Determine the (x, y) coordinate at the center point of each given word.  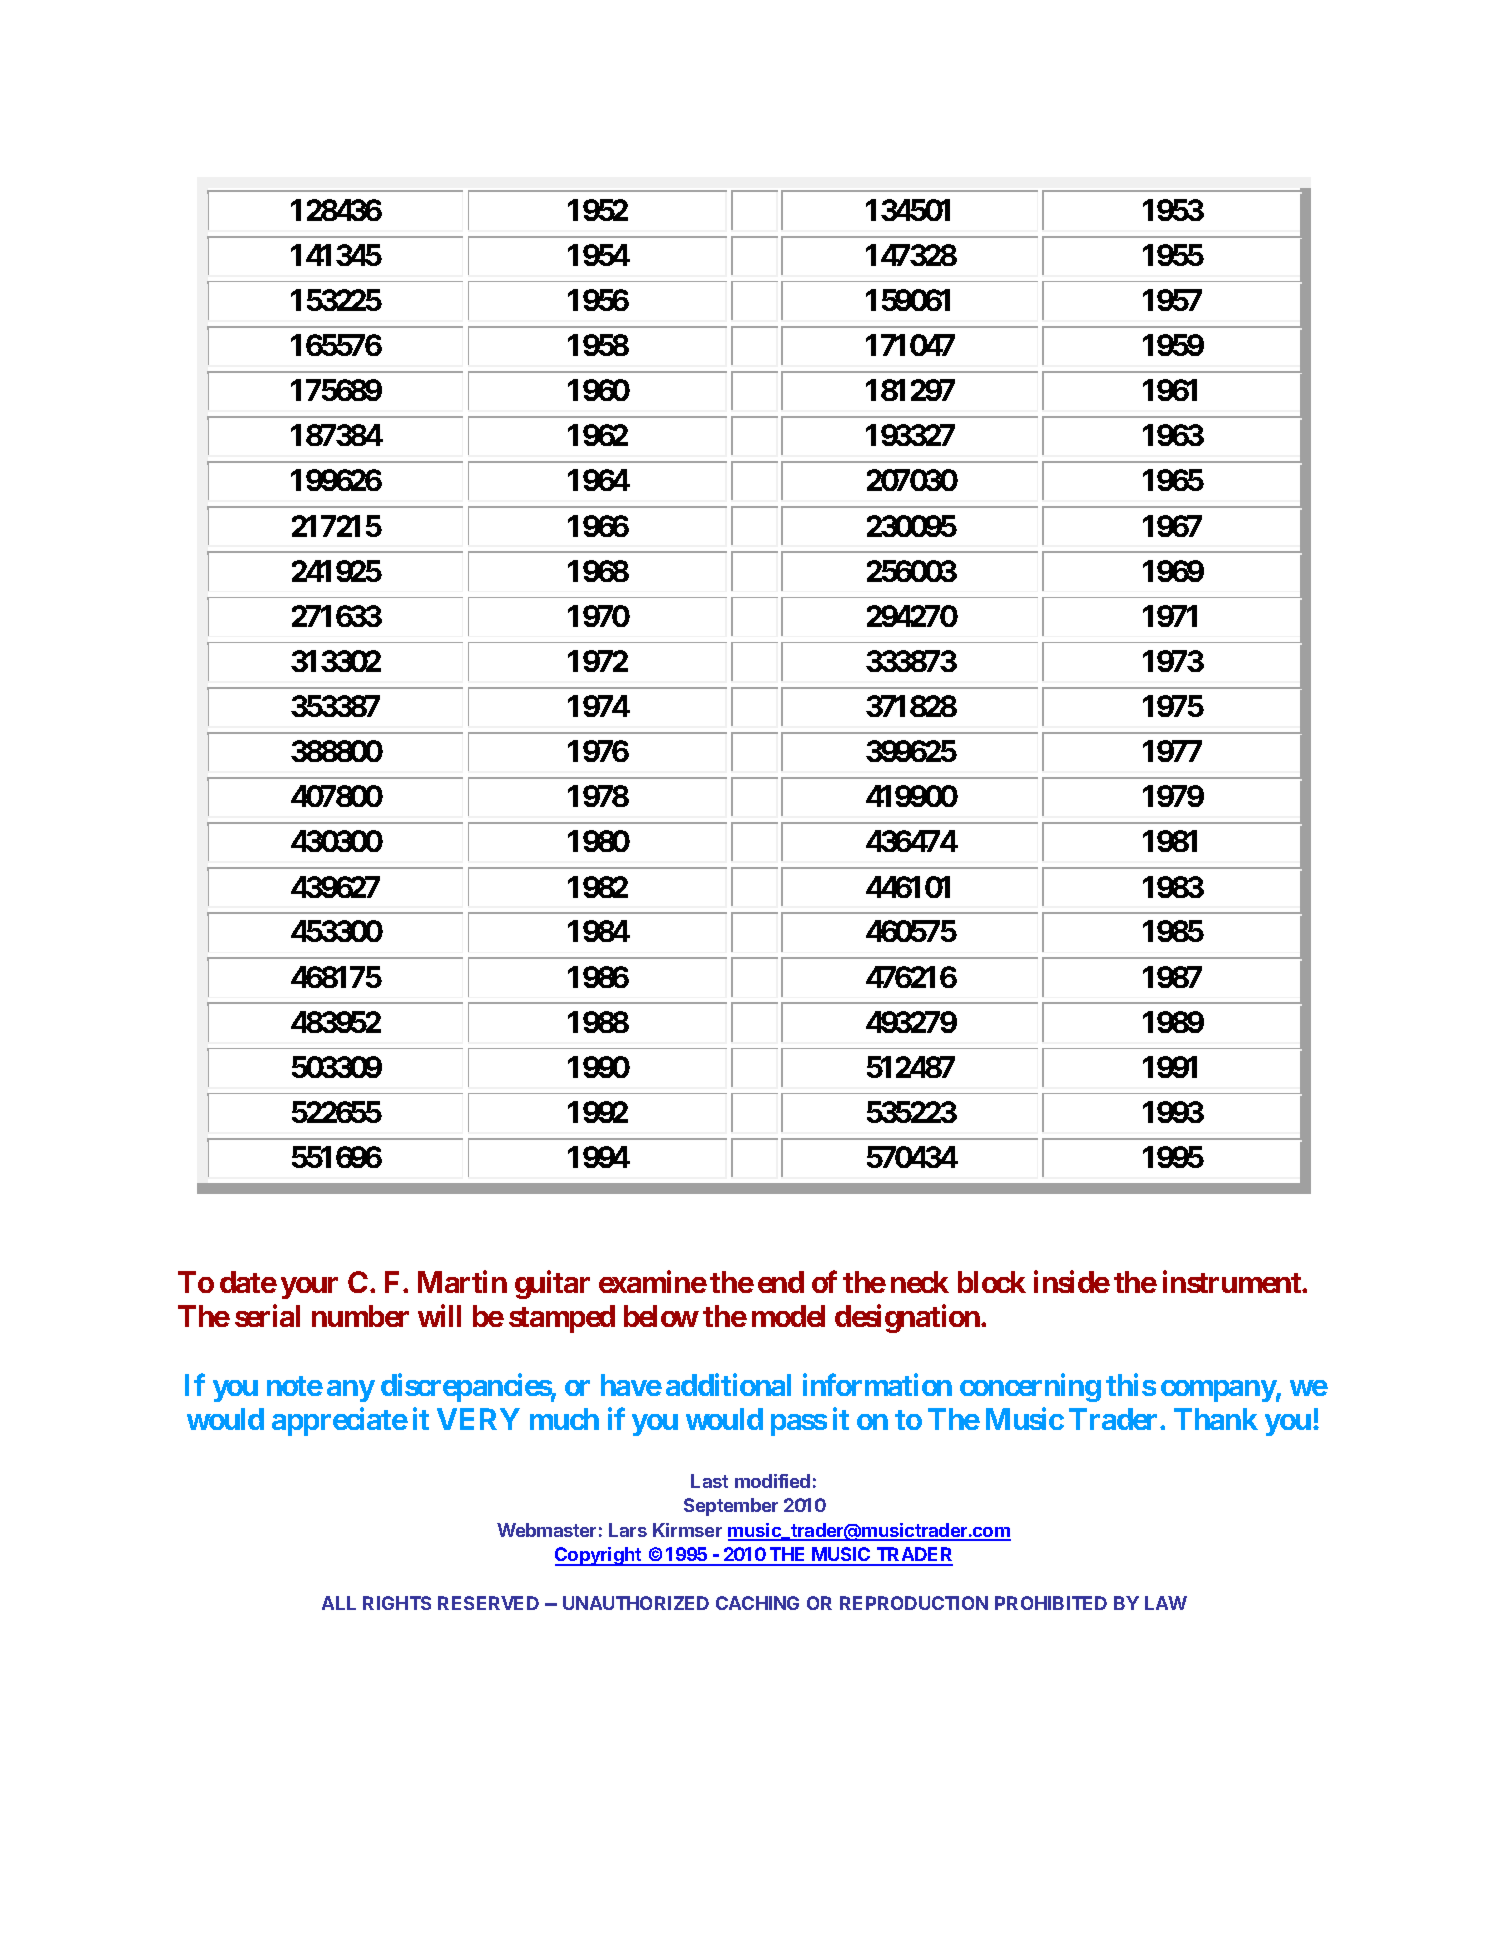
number (360, 1316)
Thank (1216, 1419)
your (309, 1288)
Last (709, 1481)
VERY (478, 1419)
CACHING (757, 1603)
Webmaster (546, 1530)
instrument (1233, 1282)
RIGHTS (397, 1603)
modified (772, 1481)
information (877, 1384)
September (731, 1507)
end (781, 1282)
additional (728, 1384)
